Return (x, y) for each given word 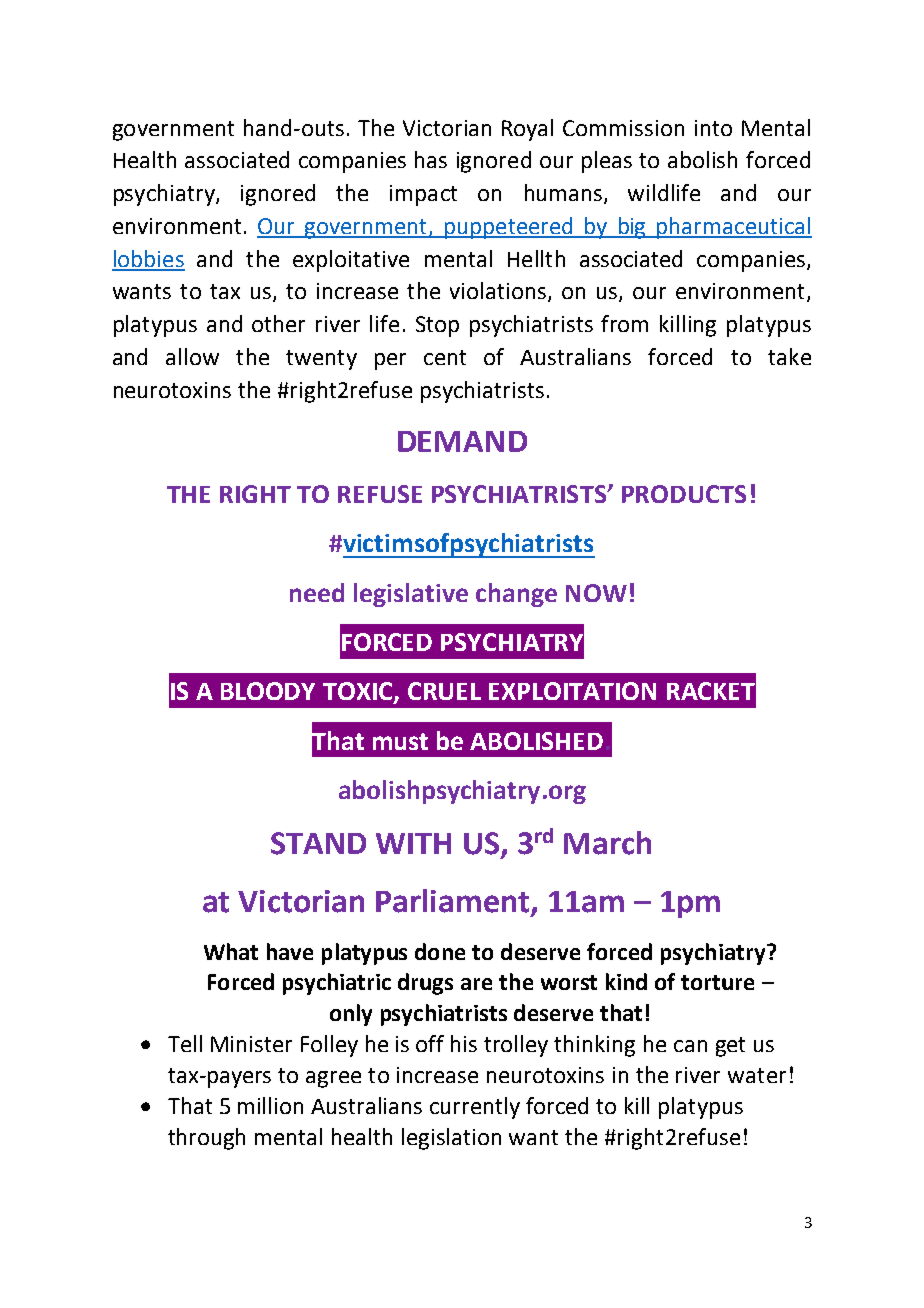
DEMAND (462, 441)
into (713, 128)
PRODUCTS (684, 494)
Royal (527, 130)
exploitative (351, 261)
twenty (321, 360)
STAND (318, 843)
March (607, 843)
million (270, 1105)
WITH (413, 843)
